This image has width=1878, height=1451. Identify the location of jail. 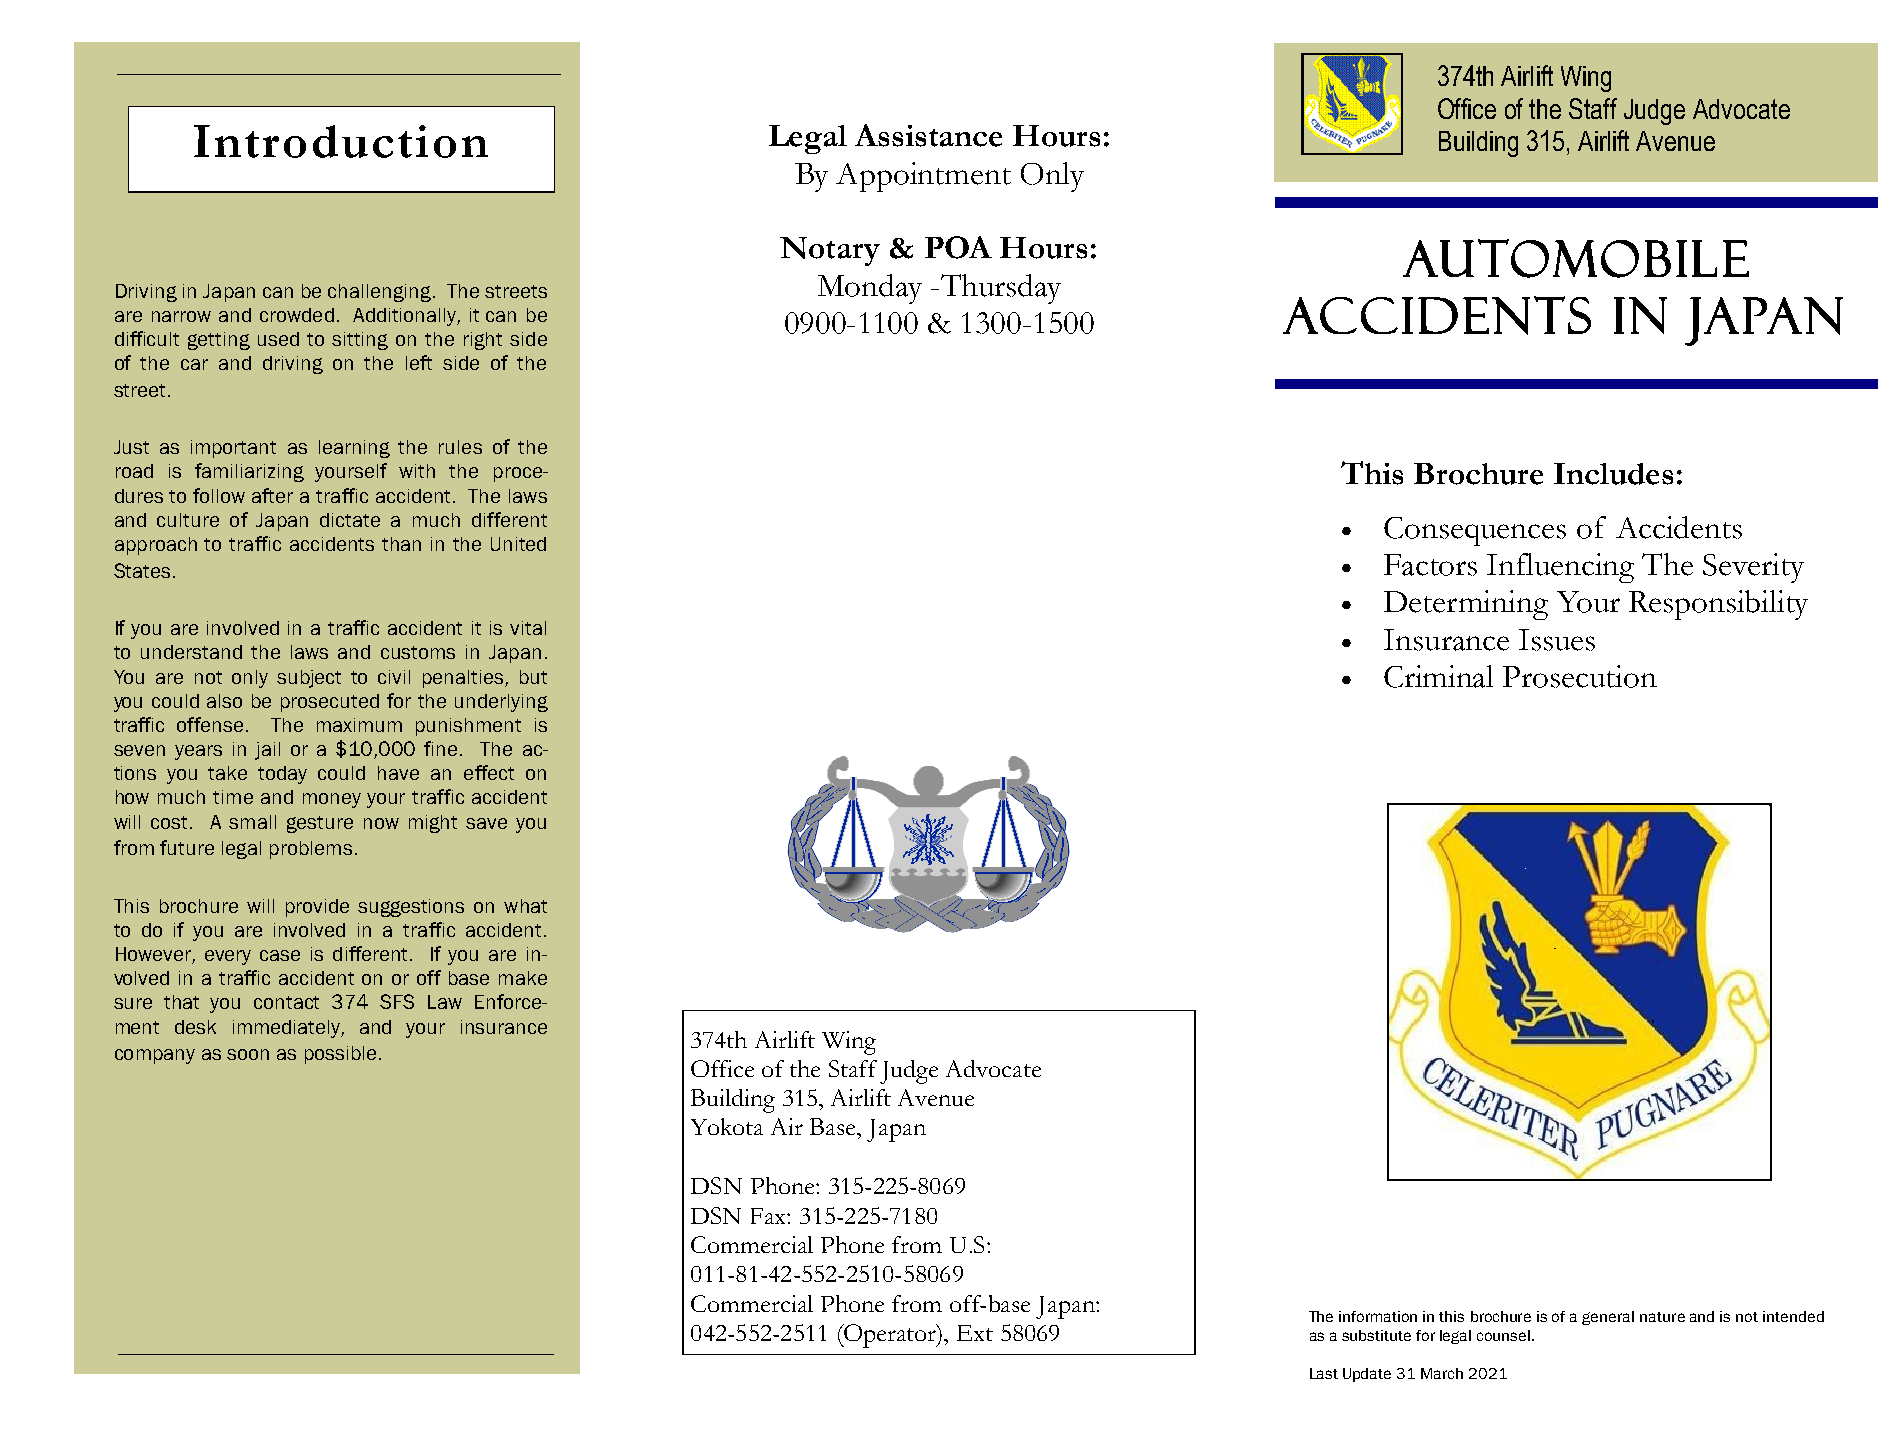
(267, 751).
